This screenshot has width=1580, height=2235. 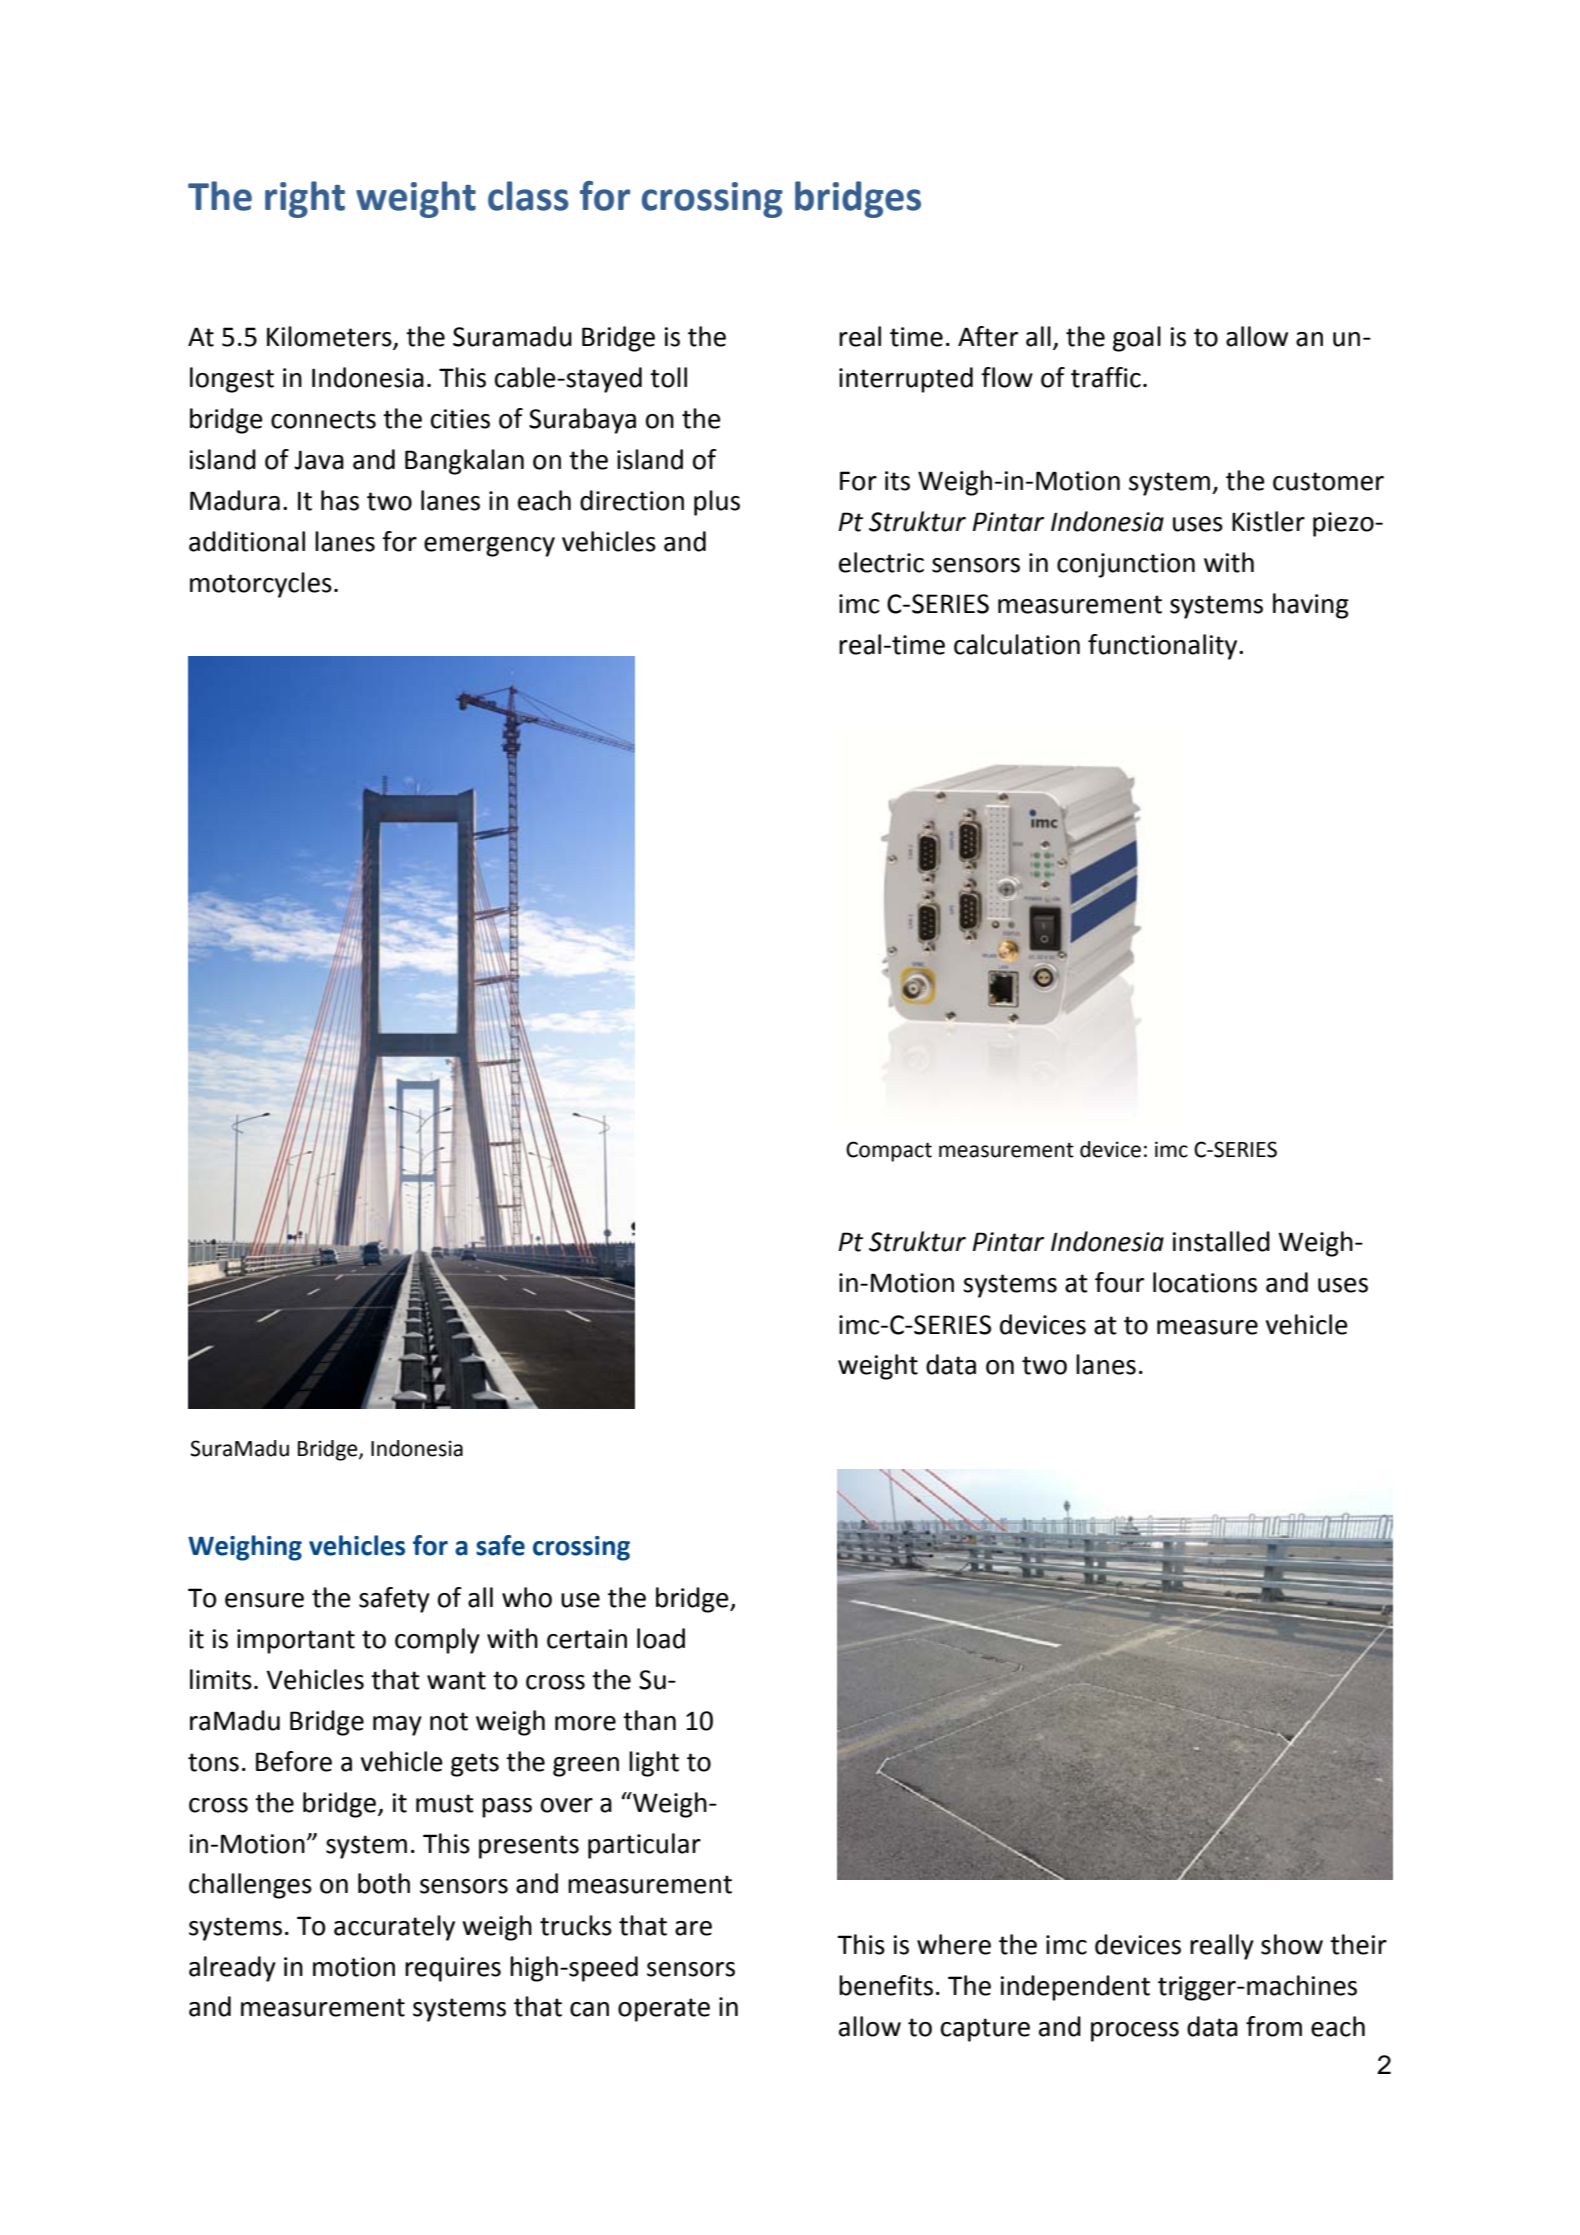 I want to click on load, so click(x=661, y=1638).
